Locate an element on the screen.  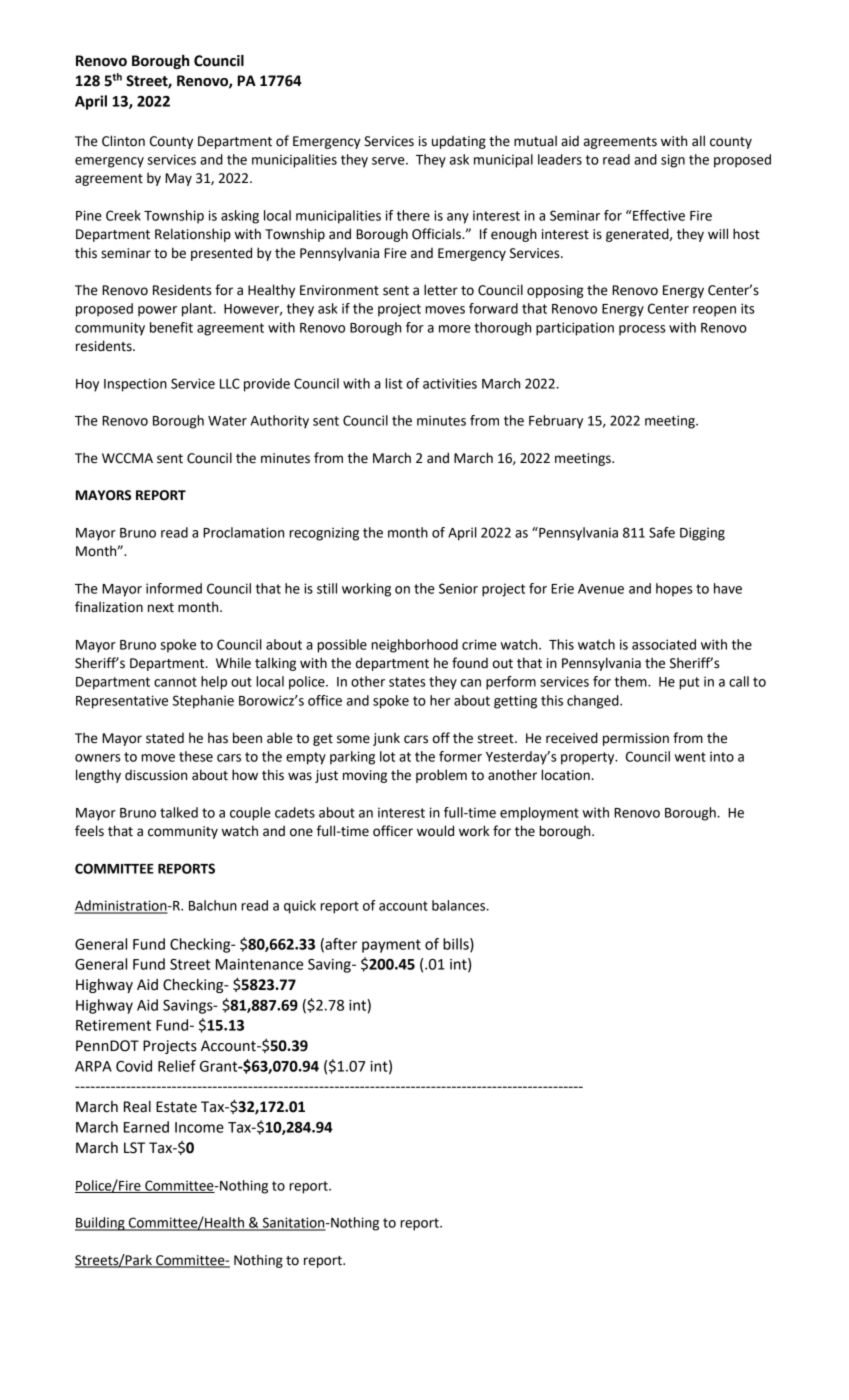
sign is located at coordinates (673, 161).
